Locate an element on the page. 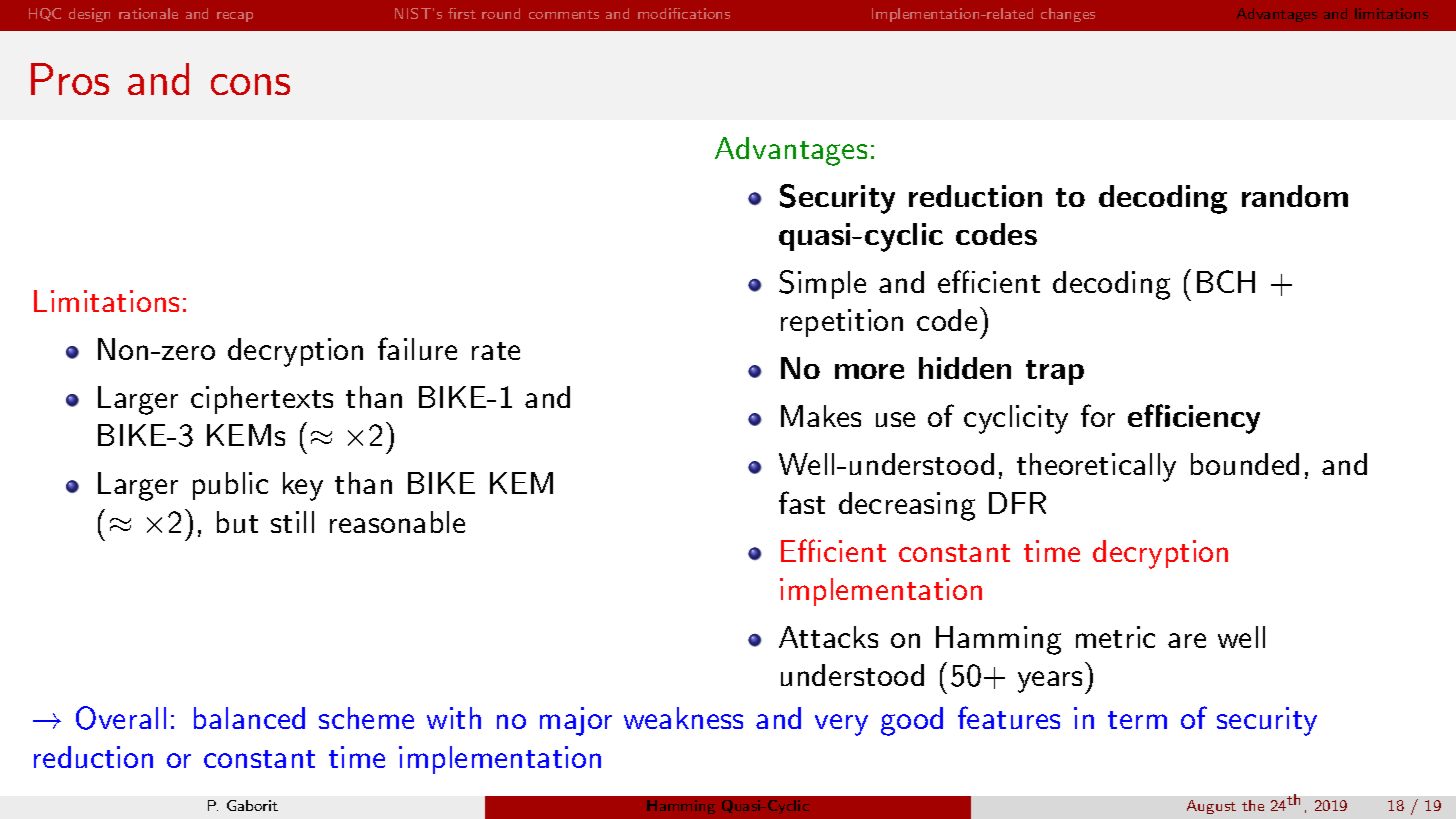 This image has height=819, width=1456. August is located at coordinates (1211, 807).
